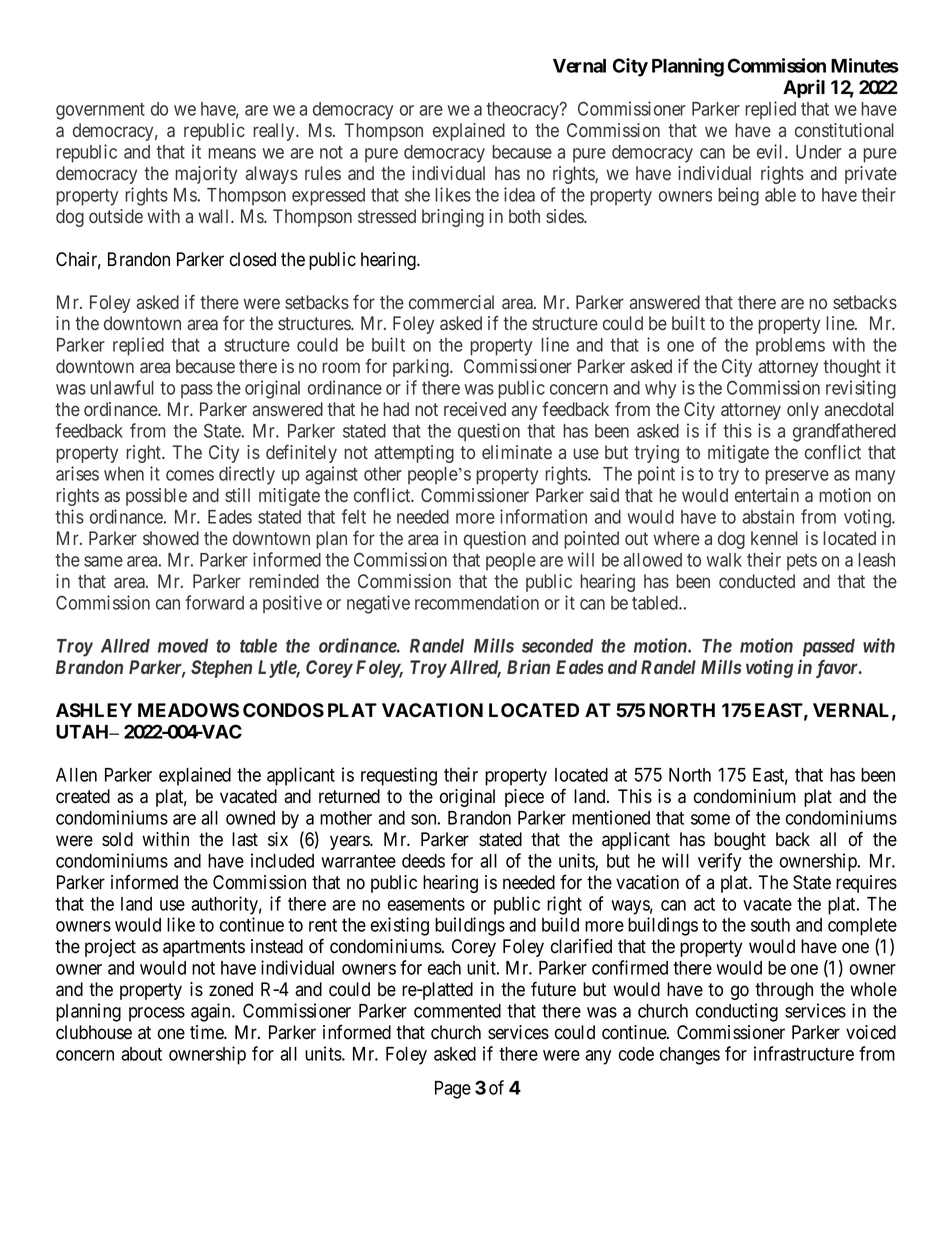 The image size is (952, 1233). I want to click on government, so click(100, 111).
